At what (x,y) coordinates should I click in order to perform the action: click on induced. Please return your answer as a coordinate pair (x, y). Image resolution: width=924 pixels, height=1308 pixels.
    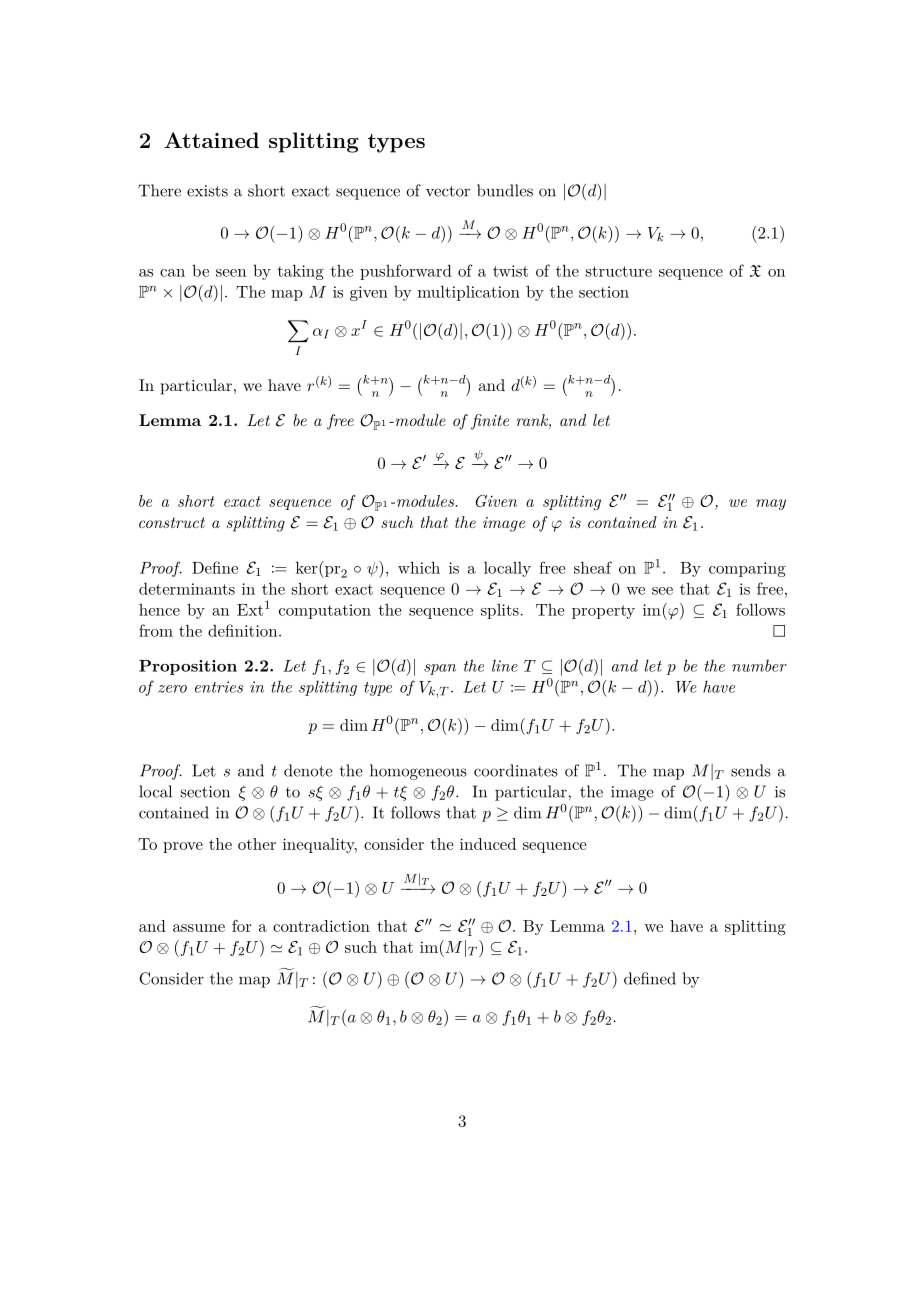
    Looking at the image, I should click on (488, 844).
